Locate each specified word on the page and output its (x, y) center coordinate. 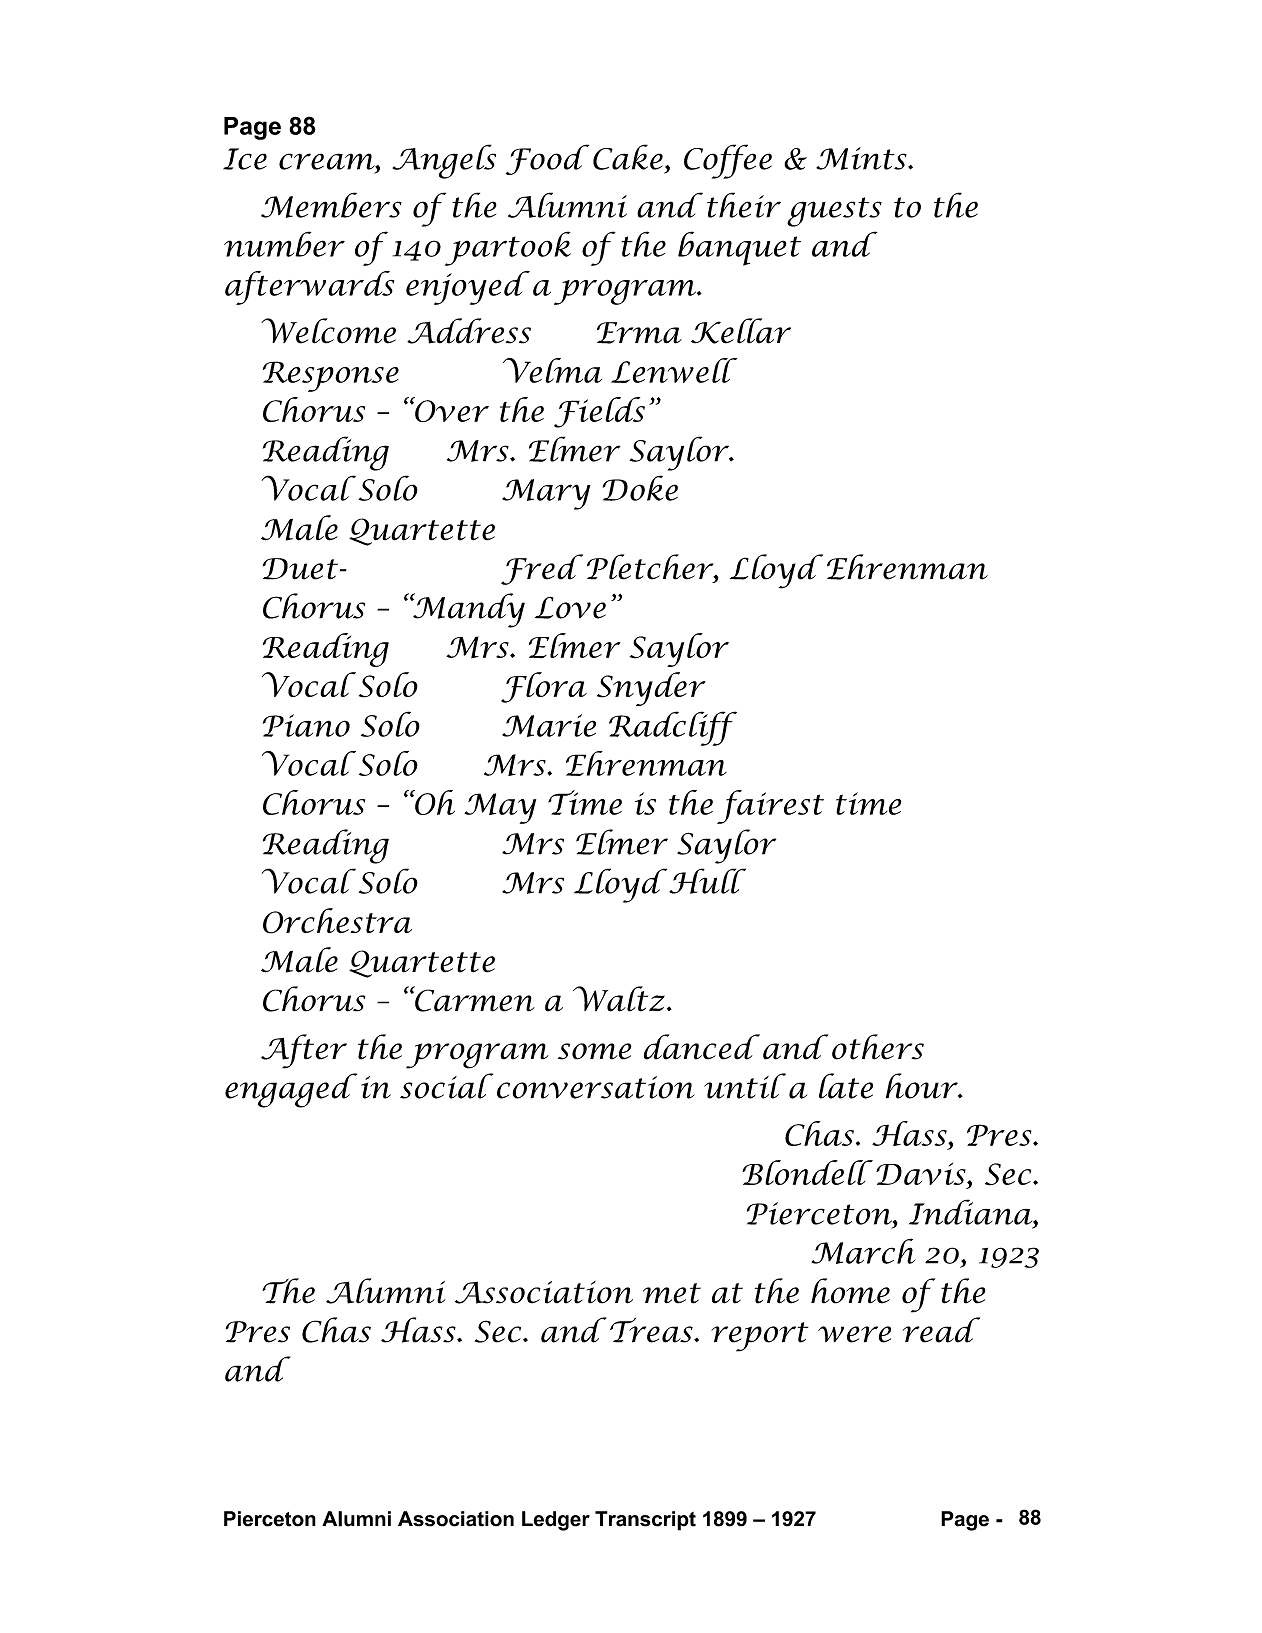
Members (331, 205)
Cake (628, 157)
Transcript (645, 1521)
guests (834, 212)
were (854, 1334)
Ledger (556, 1521)
